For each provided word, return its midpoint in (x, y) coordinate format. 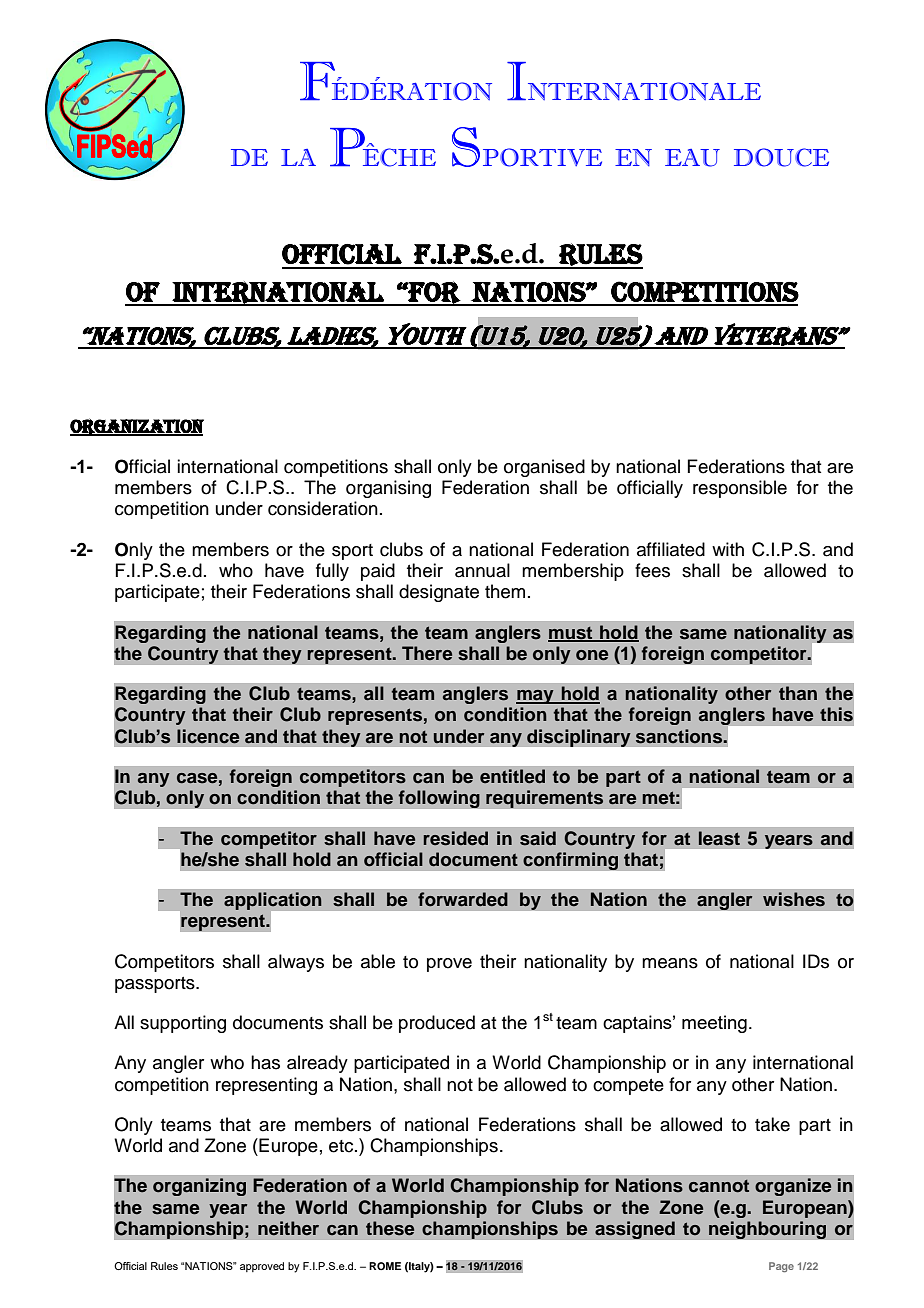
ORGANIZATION (137, 427)
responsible (740, 489)
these (390, 1228)
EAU (692, 158)
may (536, 697)
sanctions (679, 736)
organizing (199, 1187)
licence (208, 736)
